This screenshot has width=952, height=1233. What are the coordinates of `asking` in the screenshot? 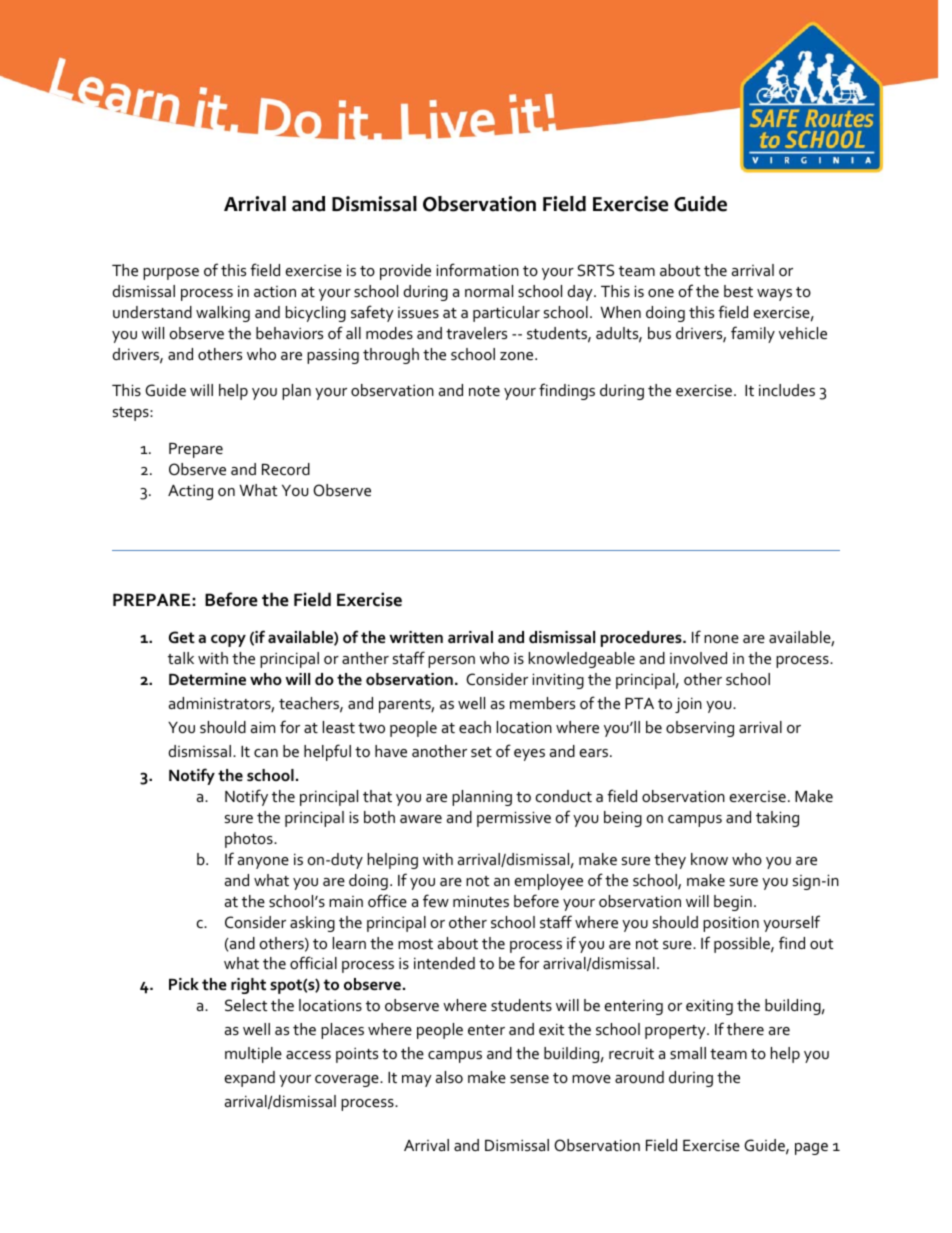 It's located at (312, 924).
